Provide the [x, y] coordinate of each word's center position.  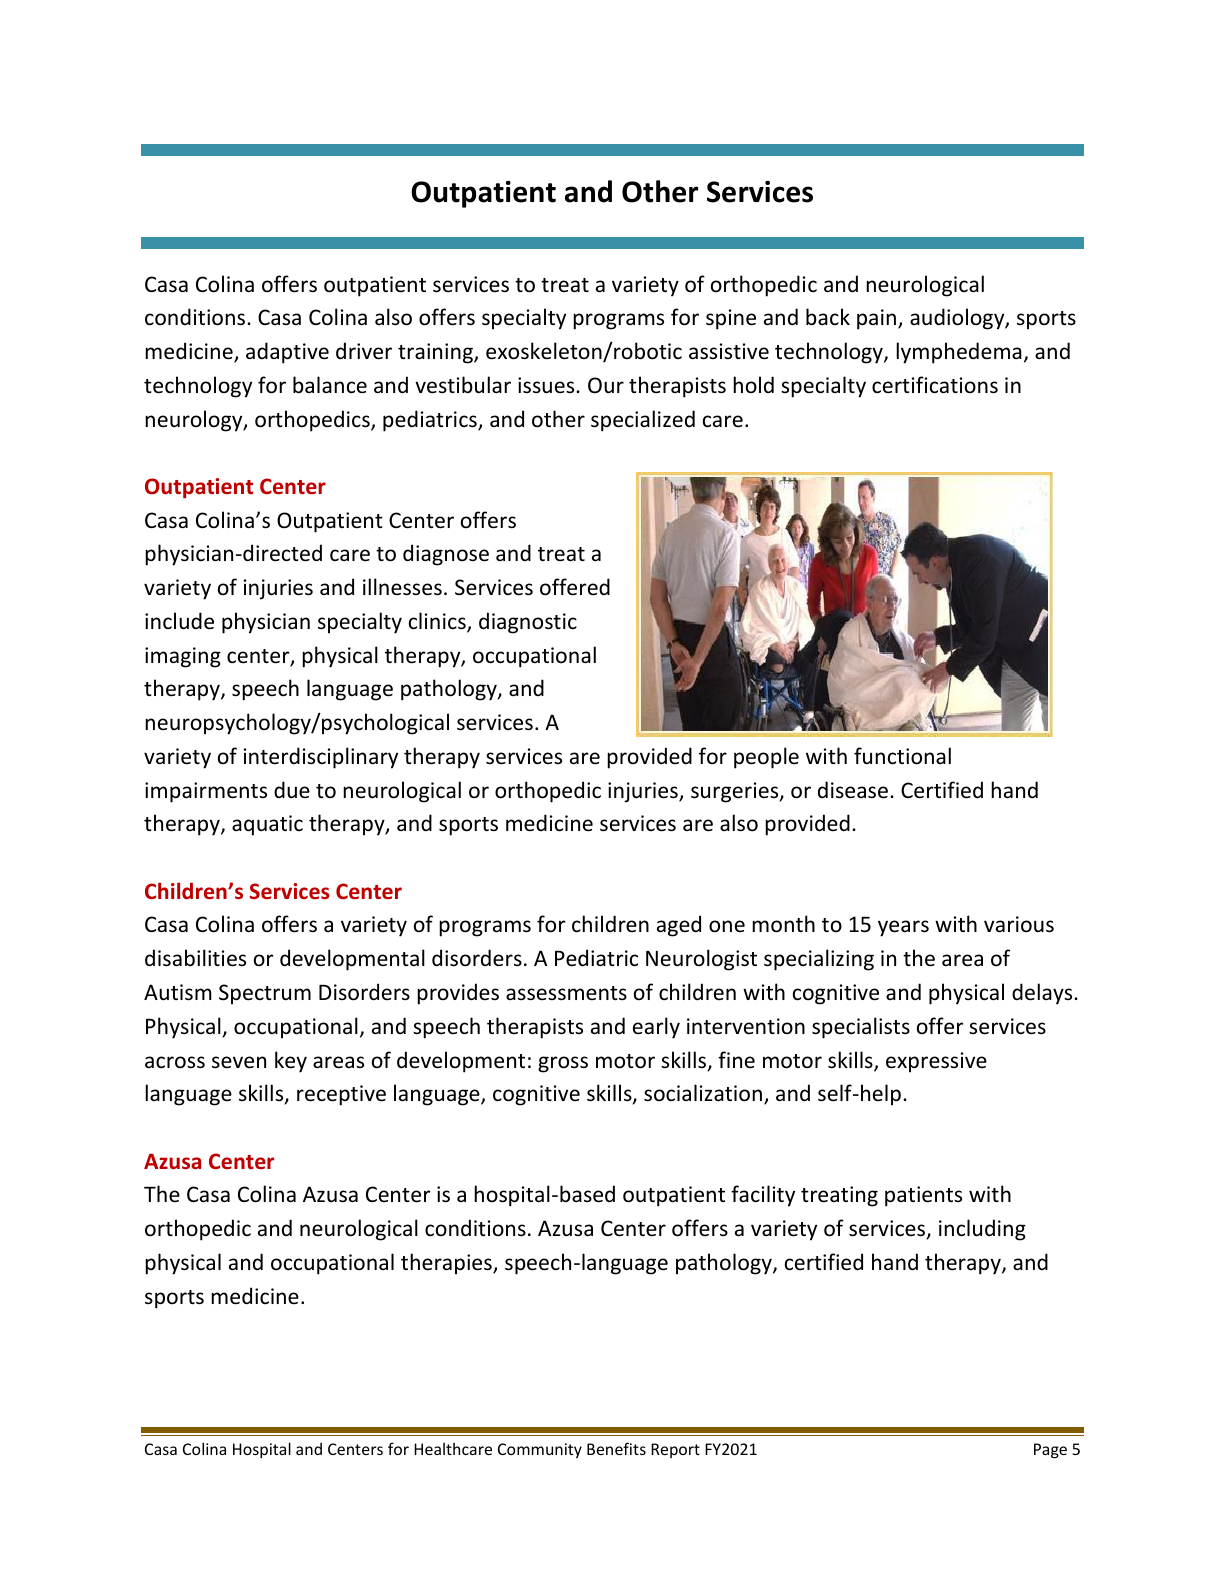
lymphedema [959, 353]
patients [923, 1196]
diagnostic [528, 623]
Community [540, 1450]
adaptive [287, 353]
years [903, 928]
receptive [341, 1095]
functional [902, 756]
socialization [703, 1093]
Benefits [616, 1448]
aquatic [267, 825]
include [179, 621]
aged [679, 926]
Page [1050, 1451]
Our [606, 385]
